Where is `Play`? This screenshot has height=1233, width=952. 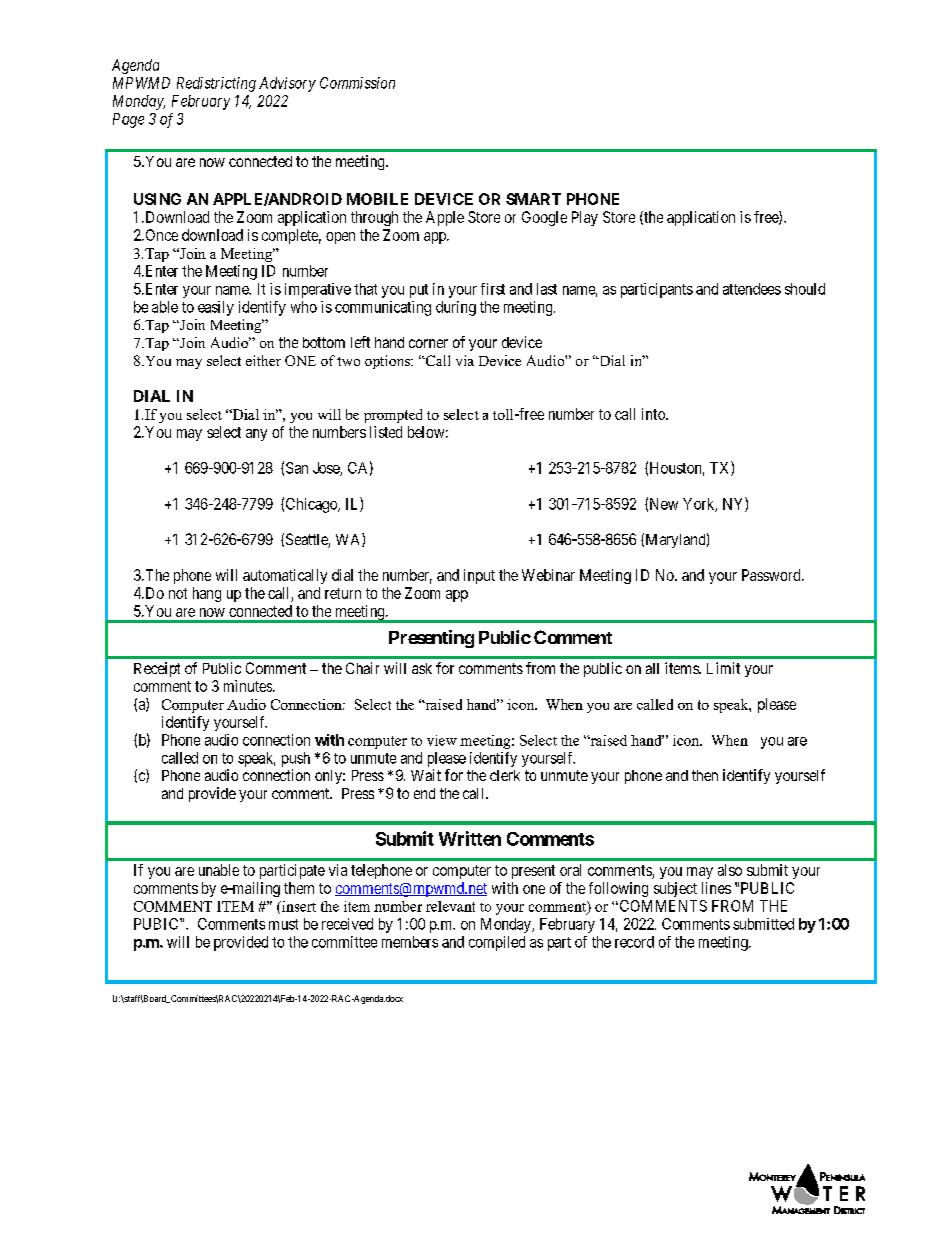
Play is located at coordinates (585, 218).
